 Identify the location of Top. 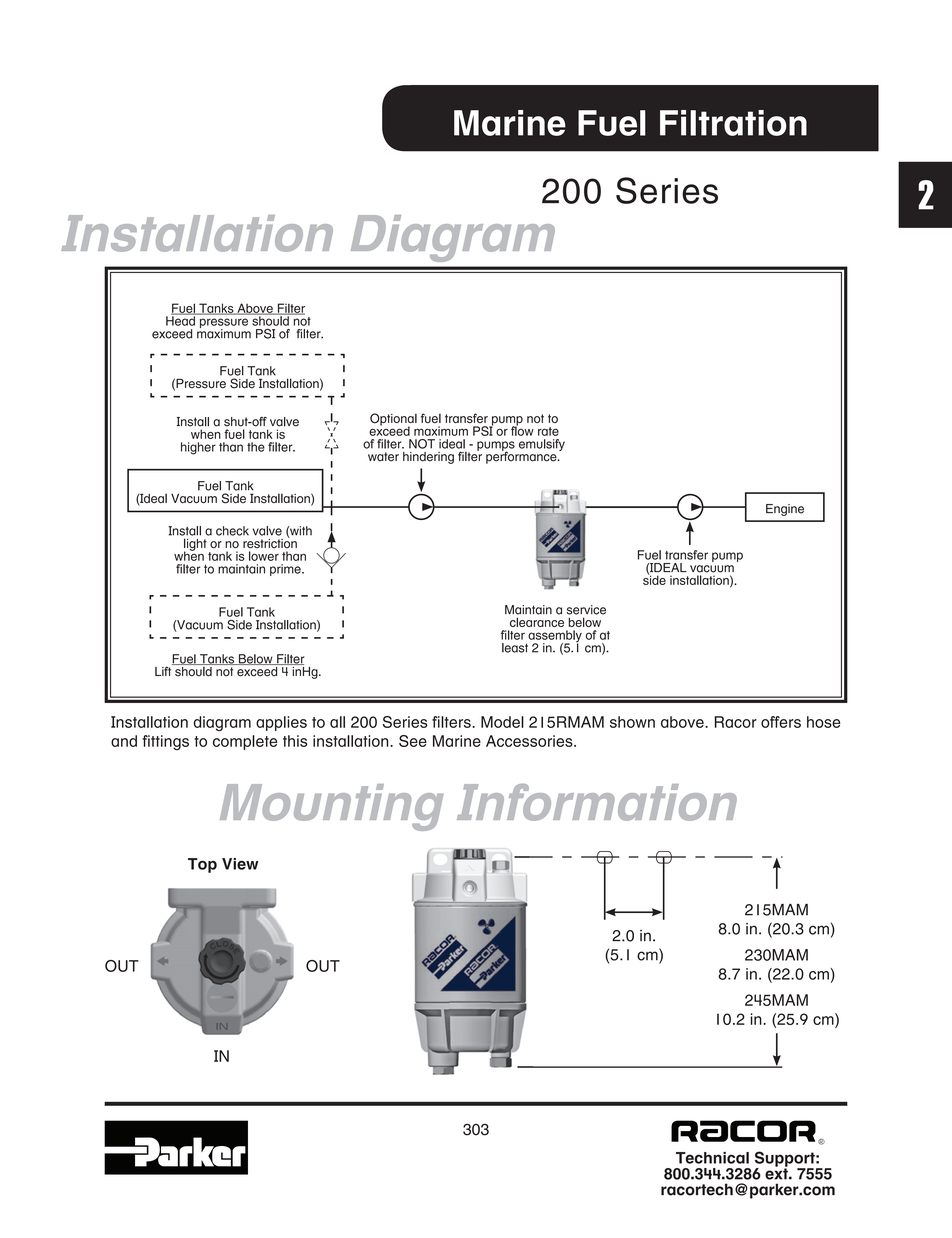
(202, 865).
